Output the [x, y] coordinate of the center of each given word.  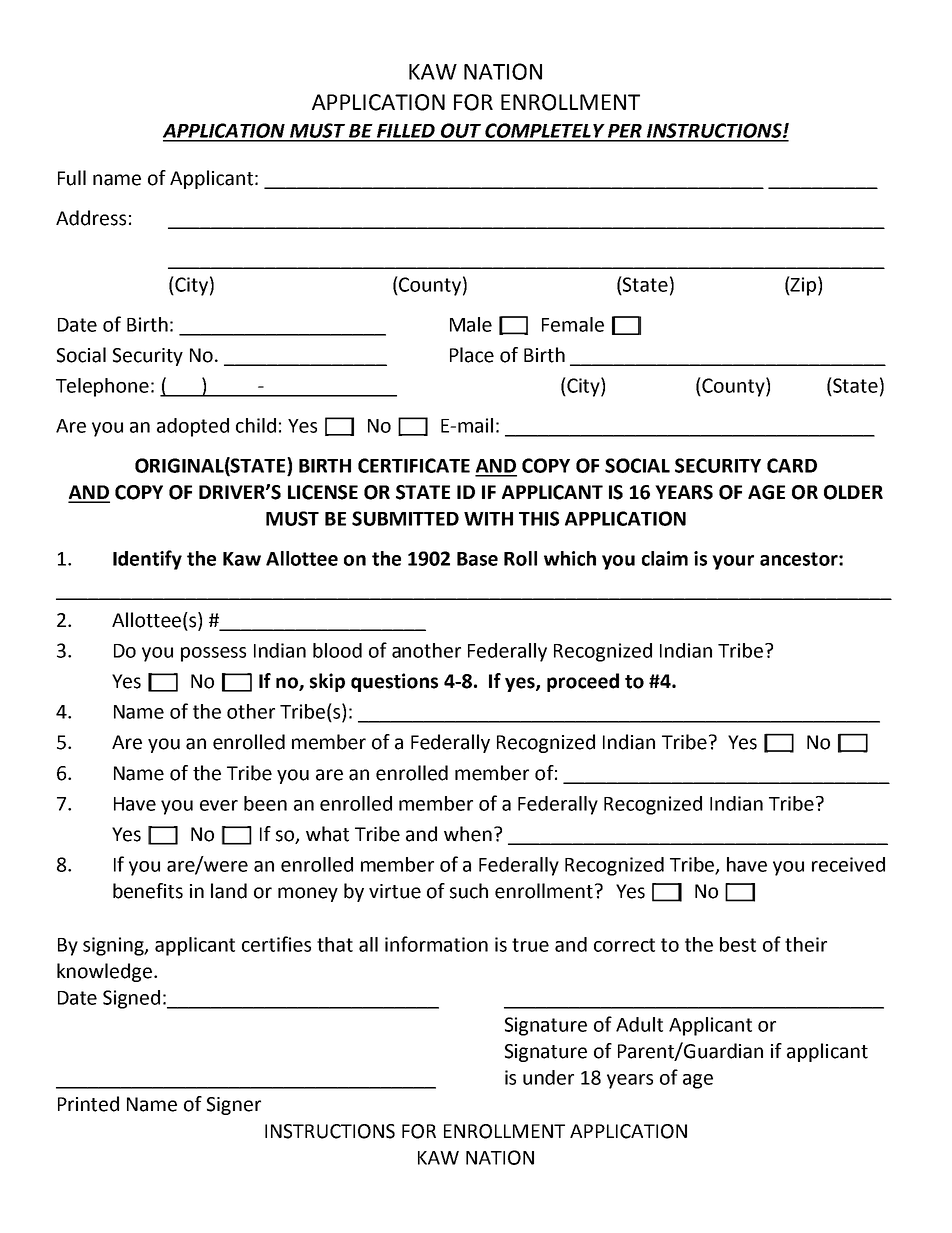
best [738, 944]
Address [91, 218]
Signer [234, 1106]
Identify [147, 560]
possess [213, 654]
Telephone [102, 387]
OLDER [853, 492]
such [469, 891]
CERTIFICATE [414, 465]
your [733, 562]
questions [394, 682]
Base [477, 559]
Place [472, 355]
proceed [583, 682]
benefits [148, 891]
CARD [792, 465]
